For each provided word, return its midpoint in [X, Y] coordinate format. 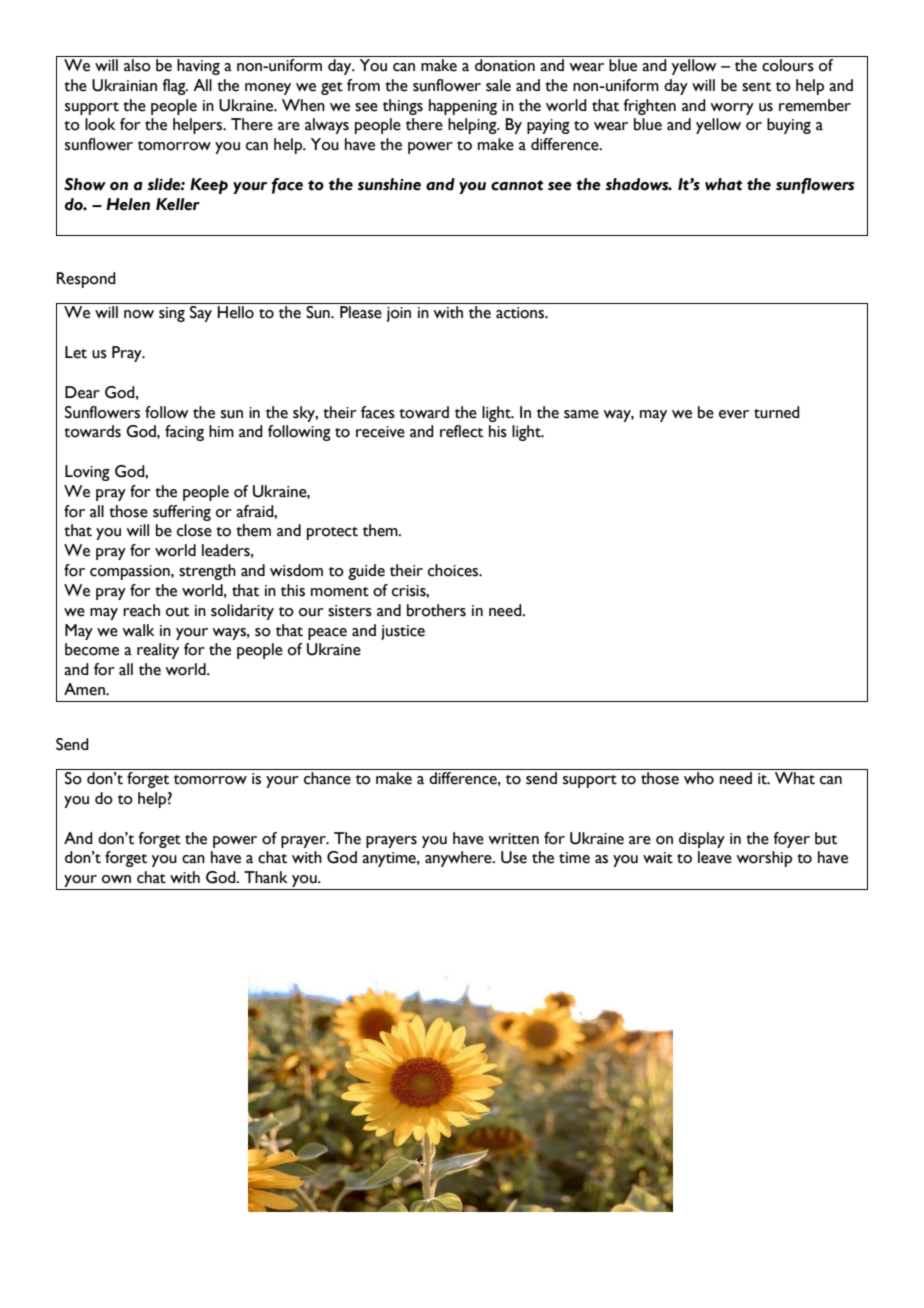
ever [734, 414]
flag [175, 87]
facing [184, 433]
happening [463, 107]
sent [756, 87]
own [116, 879]
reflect [461, 431]
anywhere [459, 859]
